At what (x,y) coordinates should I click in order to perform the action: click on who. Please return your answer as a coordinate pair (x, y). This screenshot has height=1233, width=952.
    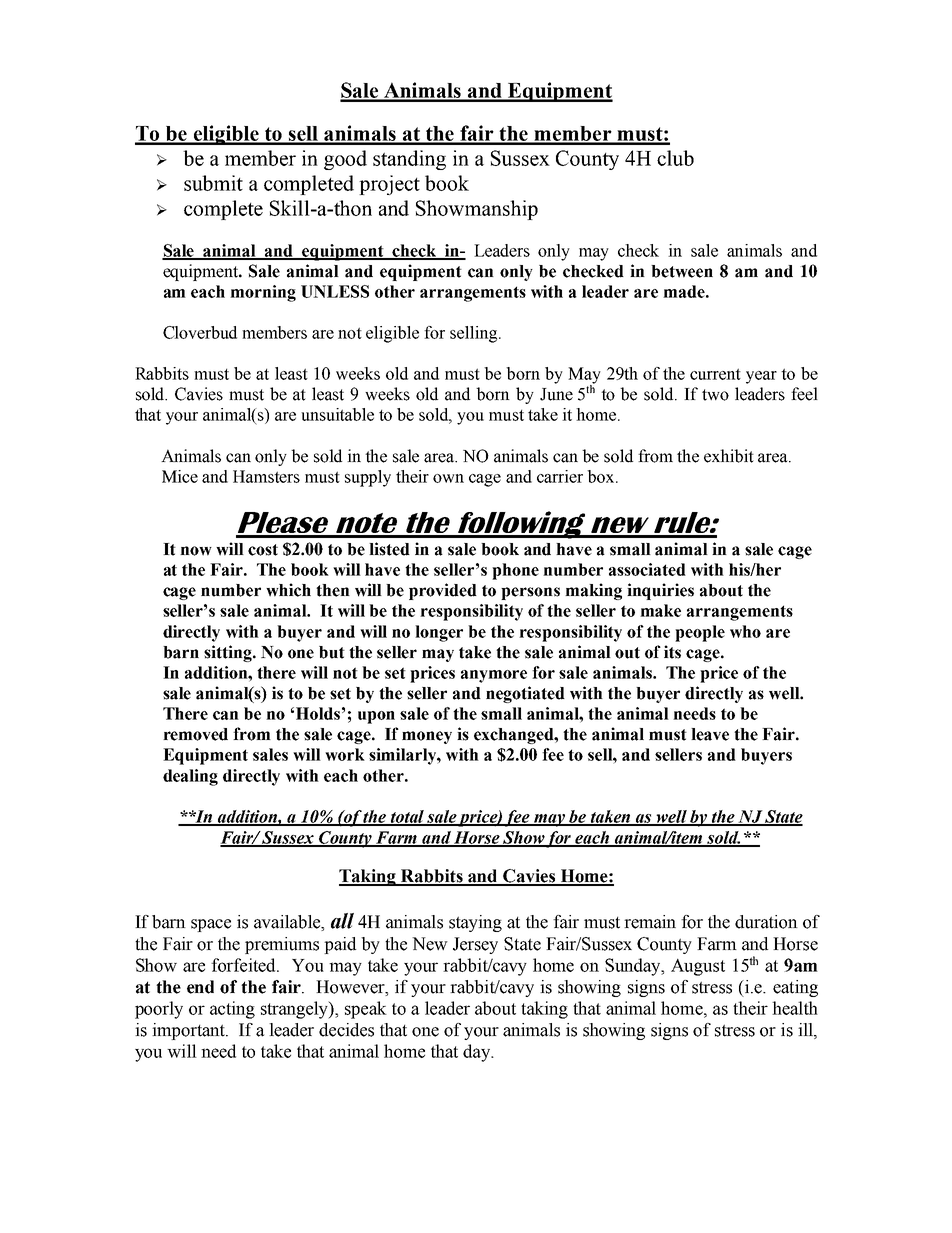
    Looking at the image, I should click on (745, 631).
